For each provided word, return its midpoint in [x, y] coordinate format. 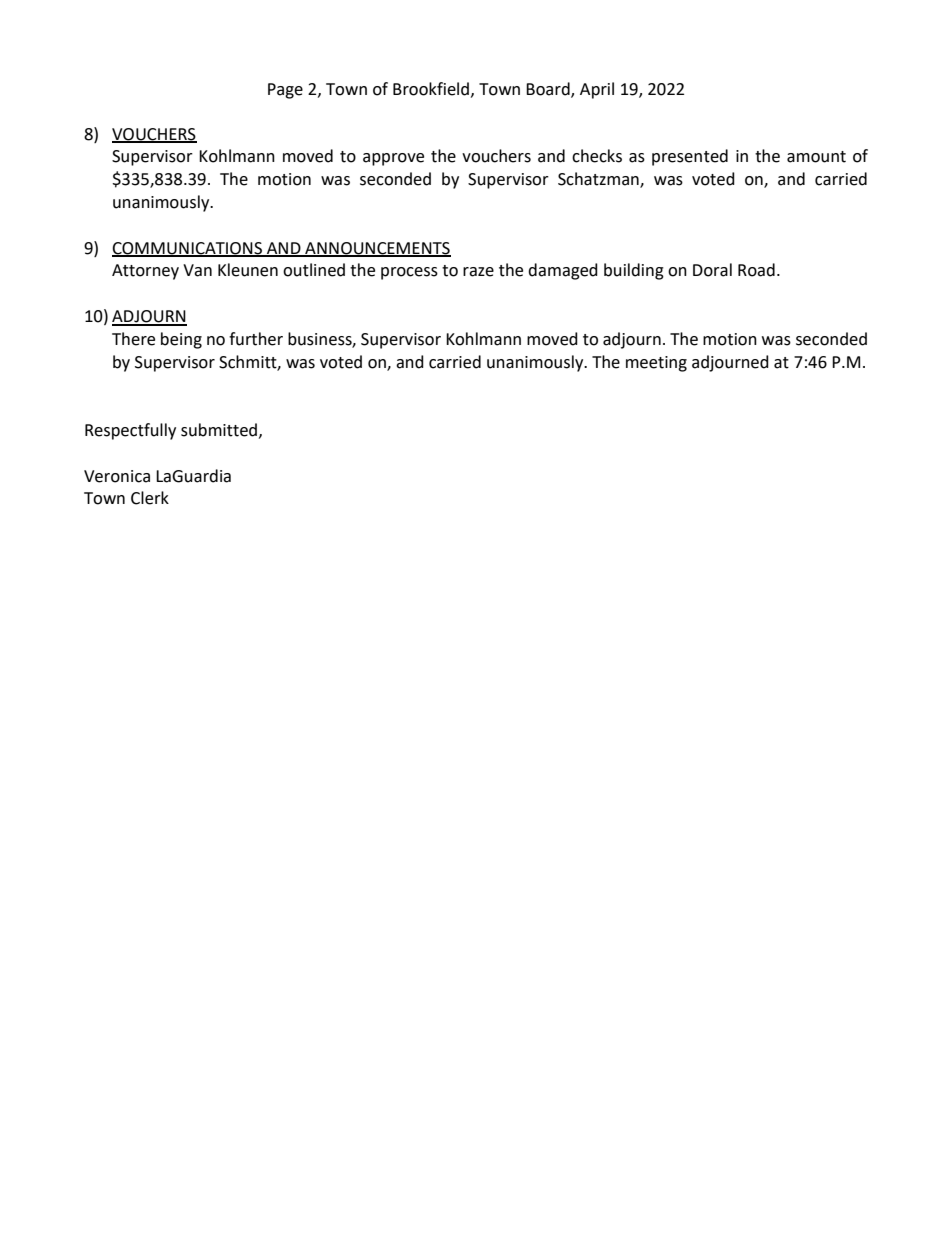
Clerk [150, 498]
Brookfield [431, 89]
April [597, 90]
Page [285, 91]
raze [478, 272]
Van [197, 270]
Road [756, 270]
